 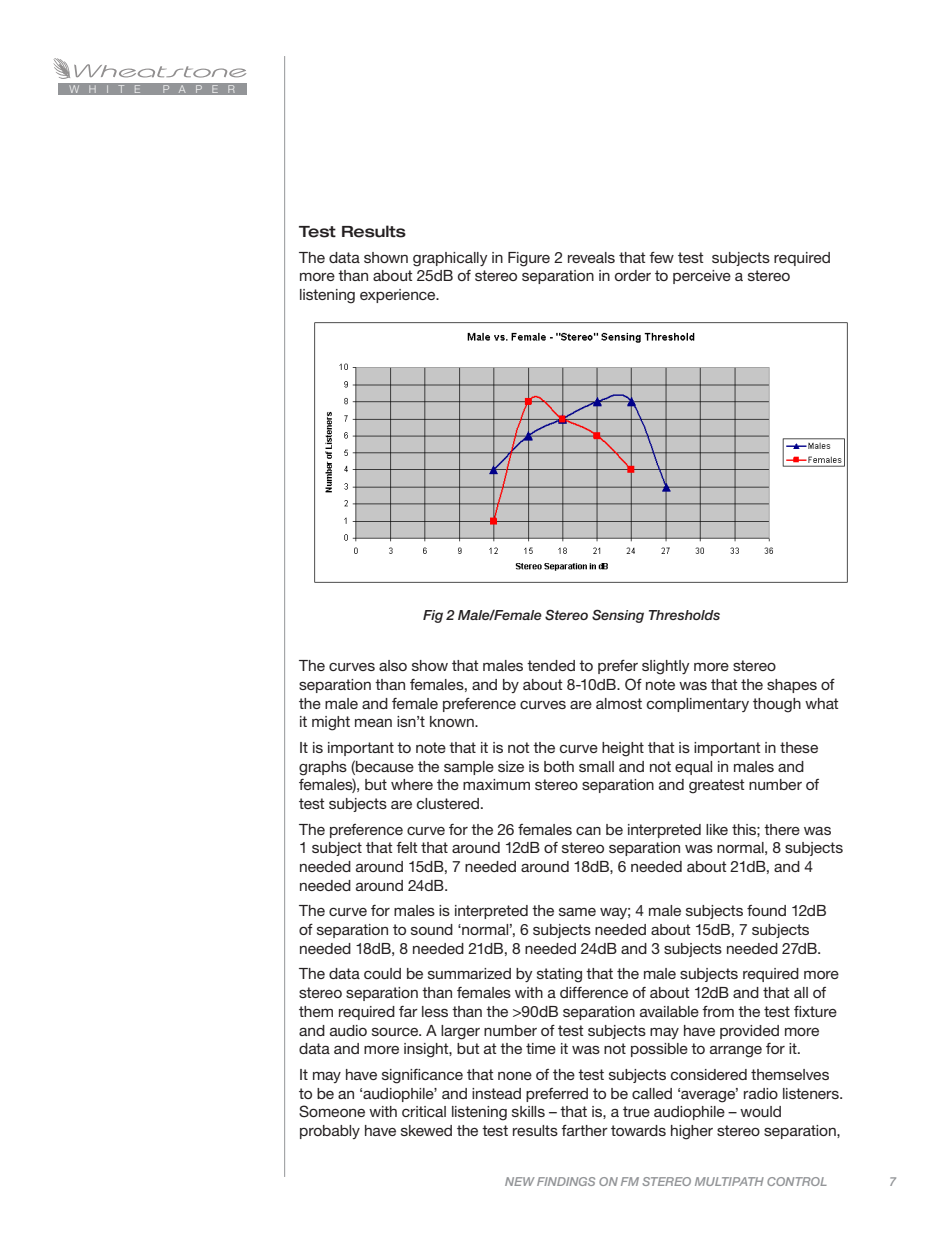 I want to click on skewed, so click(x=426, y=1130).
